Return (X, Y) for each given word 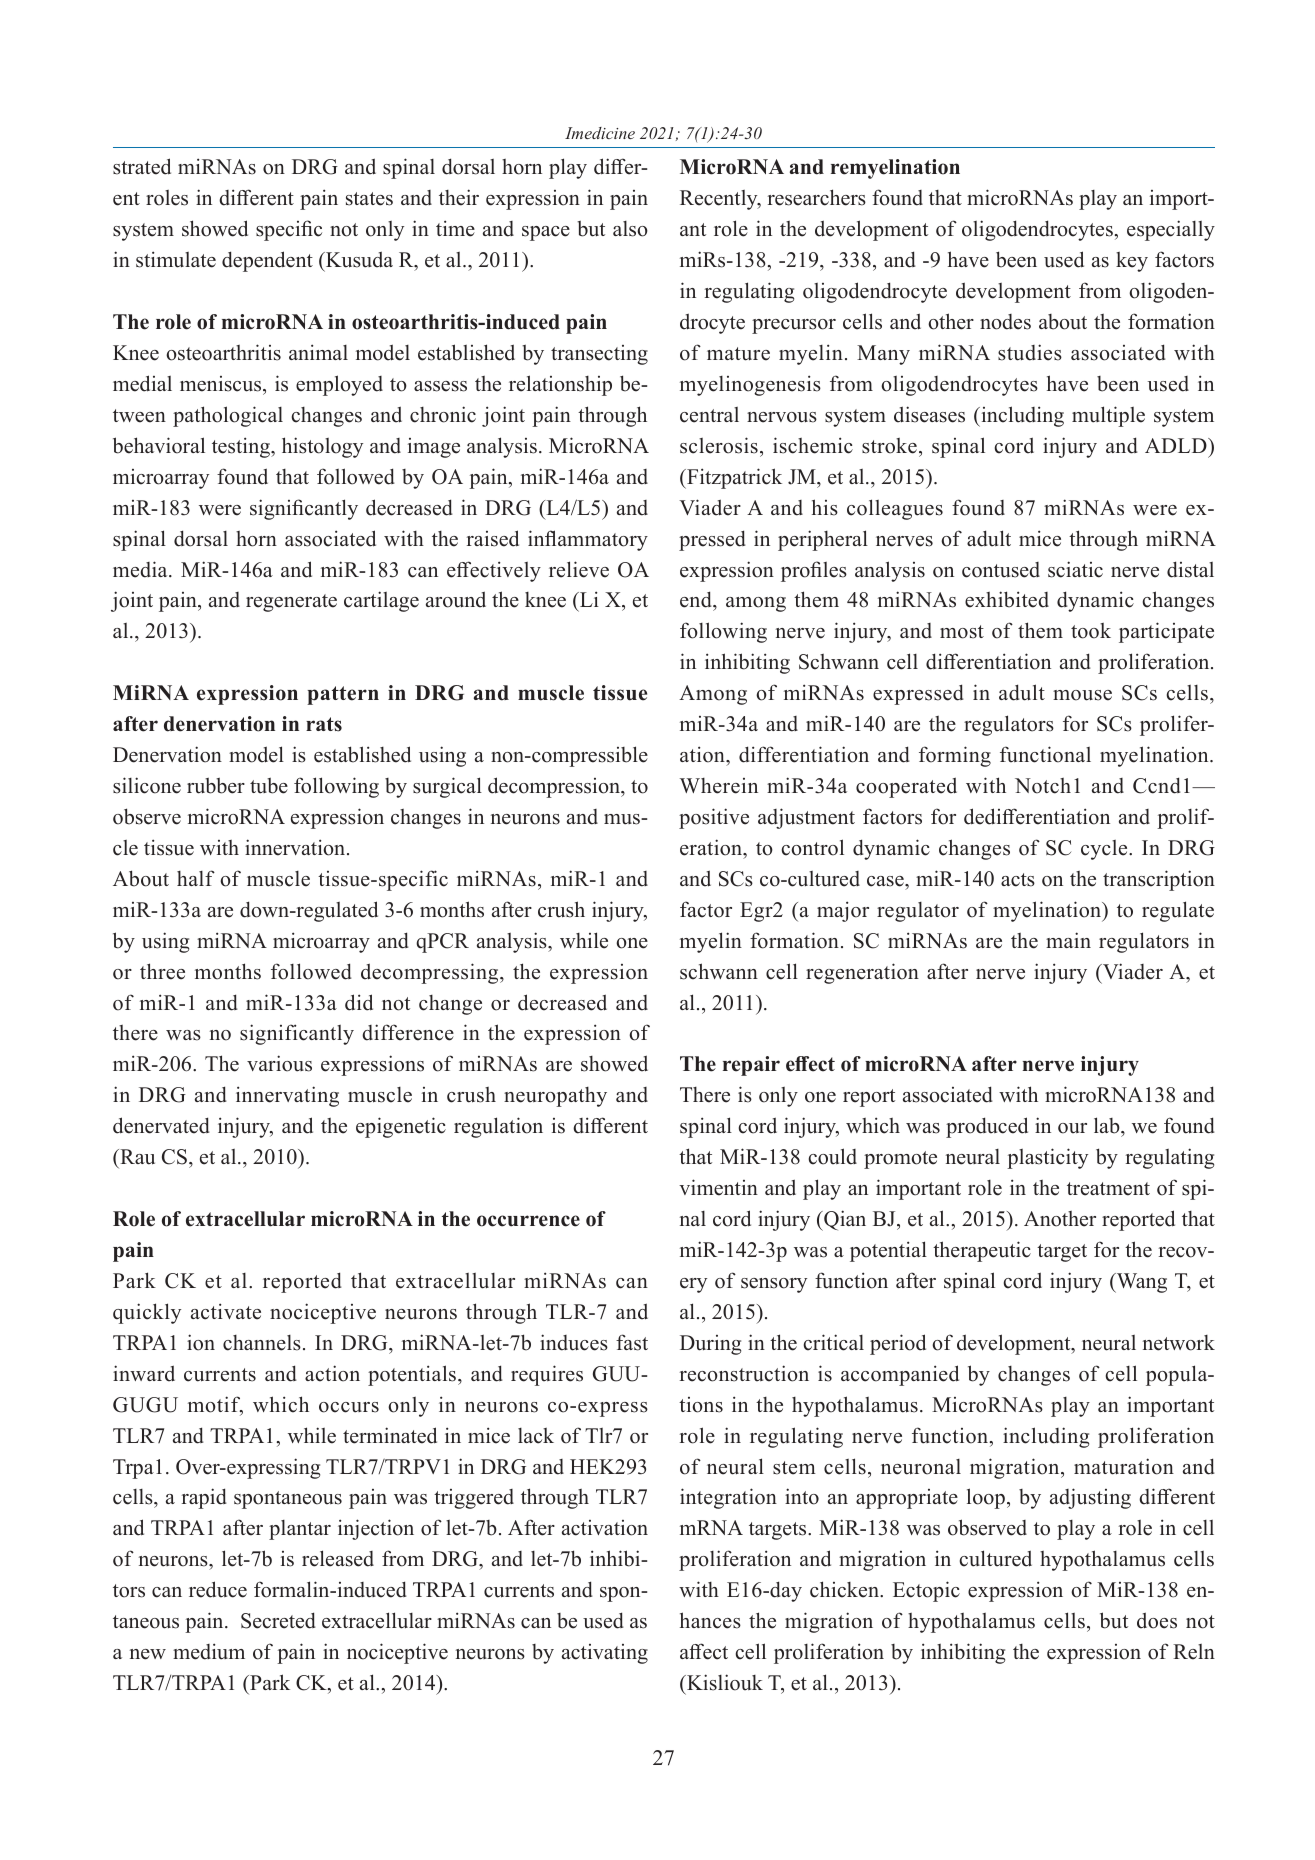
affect (704, 1651)
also (630, 229)
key (1132, 262)
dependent (267, 261)
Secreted (278, 1620)
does (1157, 1620)
